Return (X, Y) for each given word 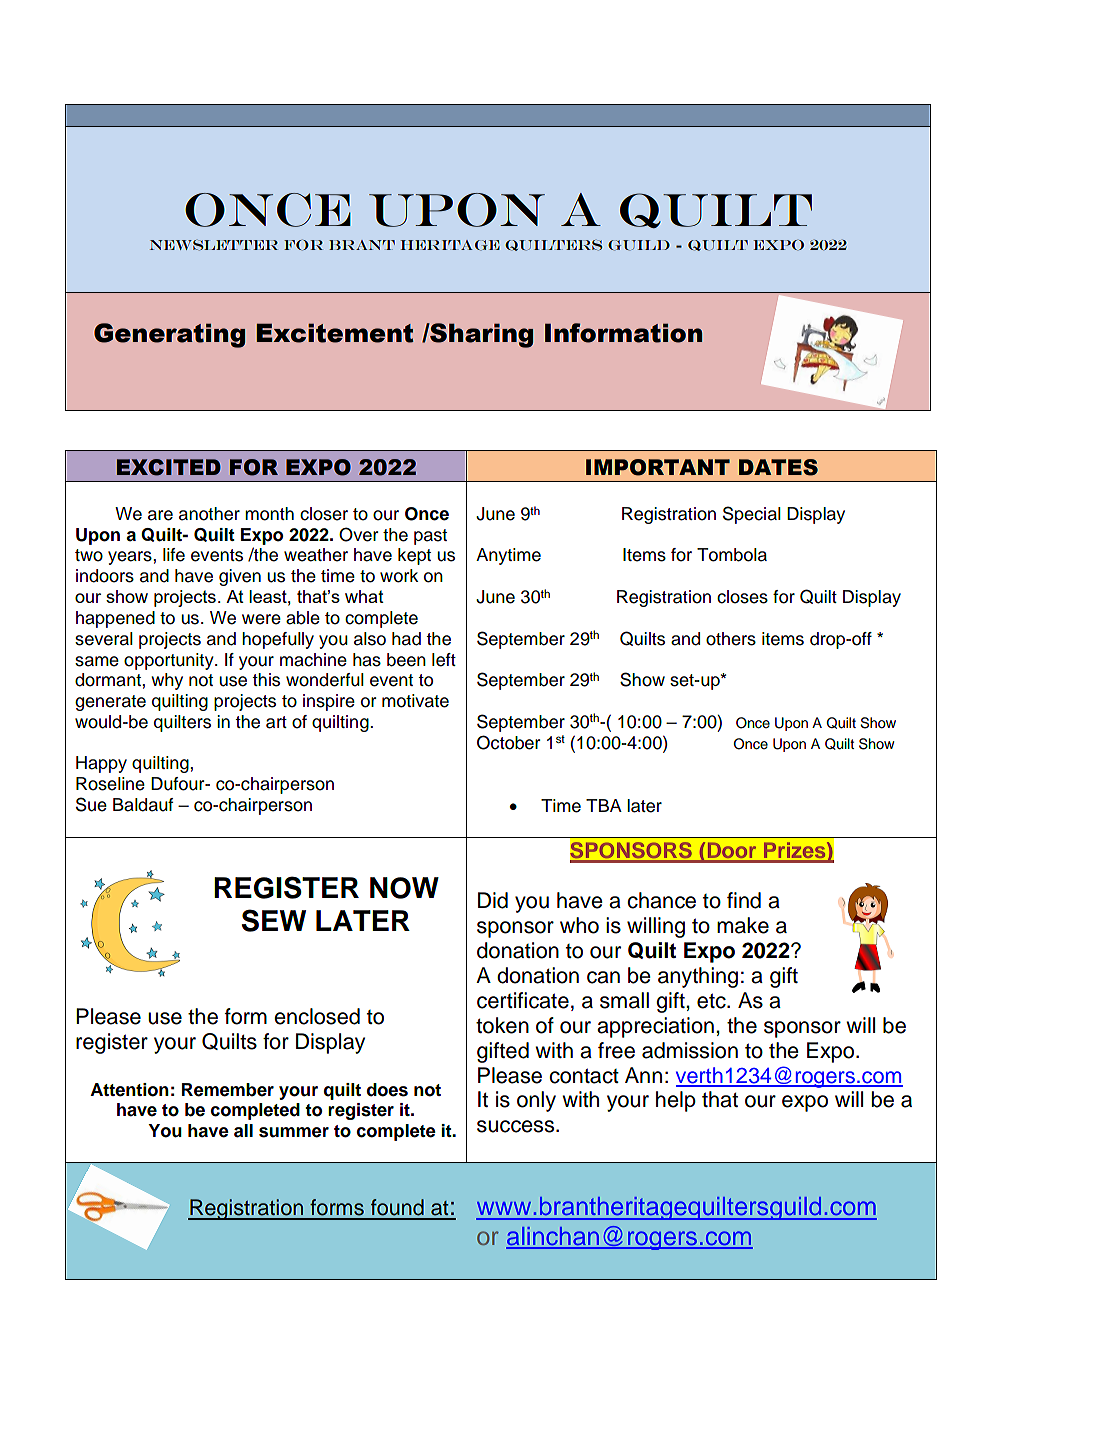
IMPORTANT (658, 467)
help (676, 1101)
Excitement (335, 333)
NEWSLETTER (214, 245)
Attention (129, 1090)
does (387, 1090)
